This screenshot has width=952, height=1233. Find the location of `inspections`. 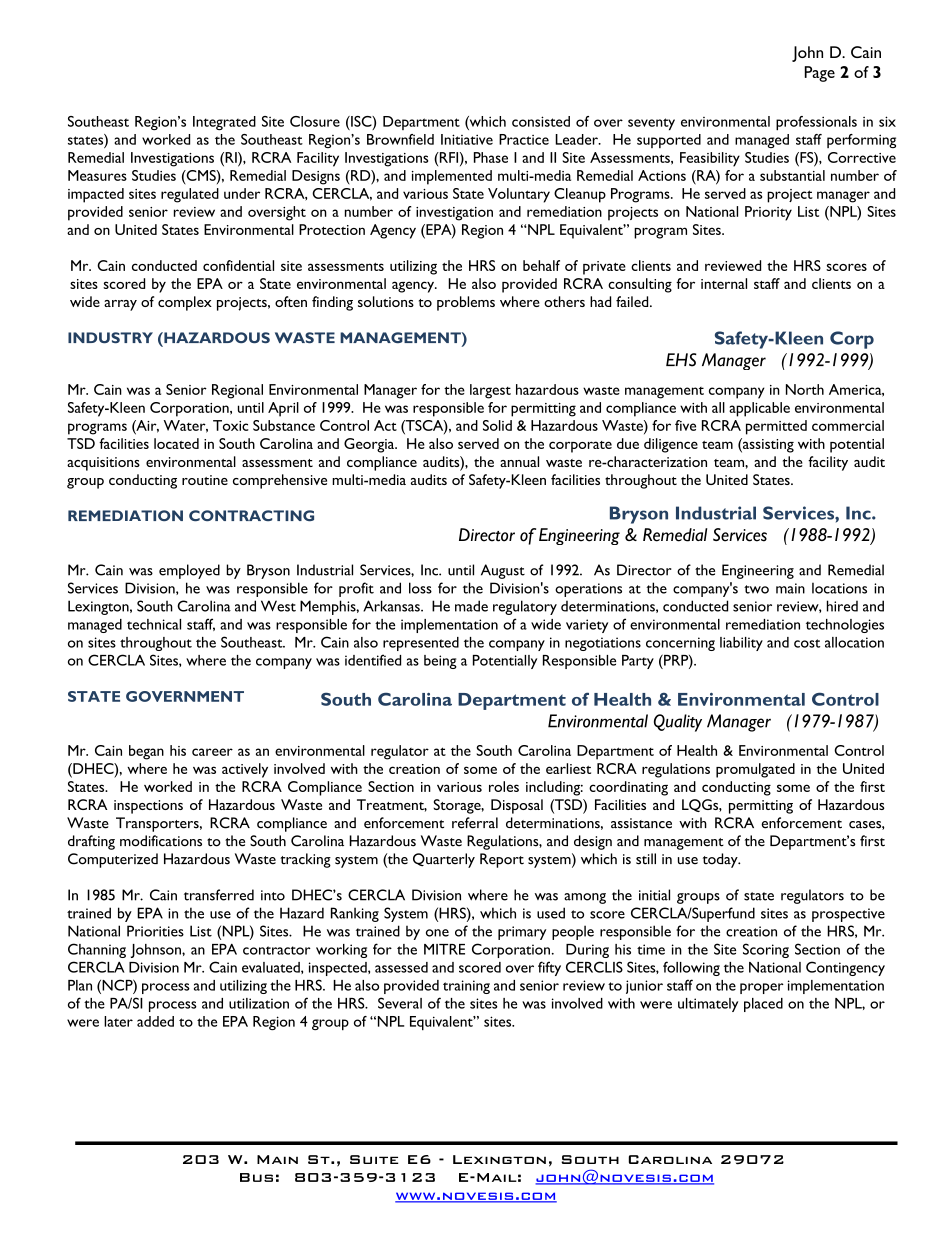

inspections is located at coordinates (148, 807).
